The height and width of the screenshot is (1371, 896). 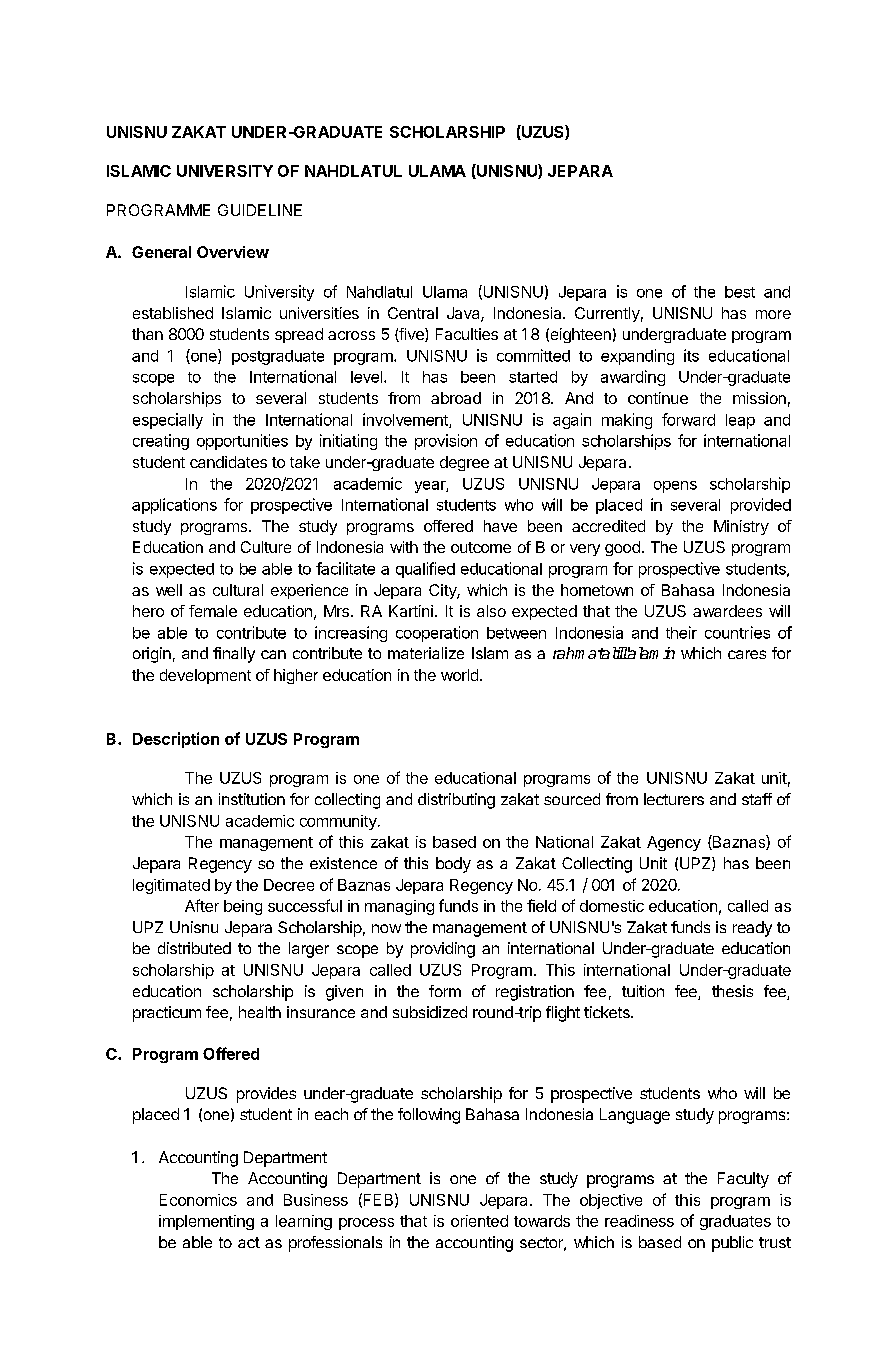 I want to click on Overview, so click(x=233, y=252).
